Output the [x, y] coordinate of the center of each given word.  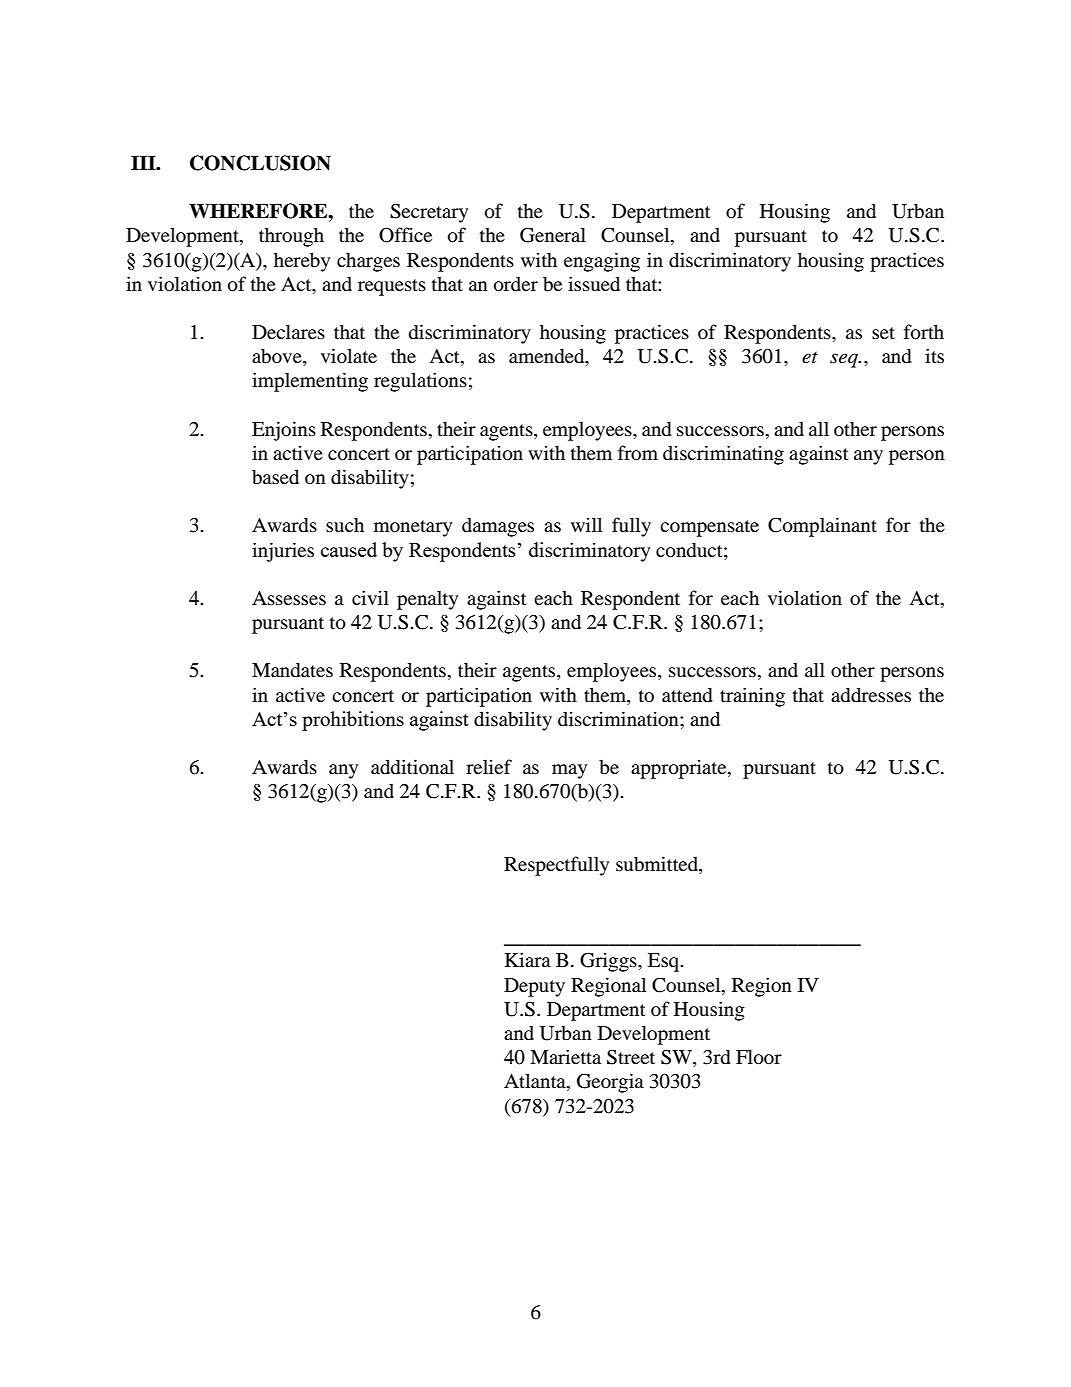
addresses [871, 694]
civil [370, 597]
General [553, 235]
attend [687, 695]
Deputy [534, 987]
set [883, 333]
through [291, 237]
